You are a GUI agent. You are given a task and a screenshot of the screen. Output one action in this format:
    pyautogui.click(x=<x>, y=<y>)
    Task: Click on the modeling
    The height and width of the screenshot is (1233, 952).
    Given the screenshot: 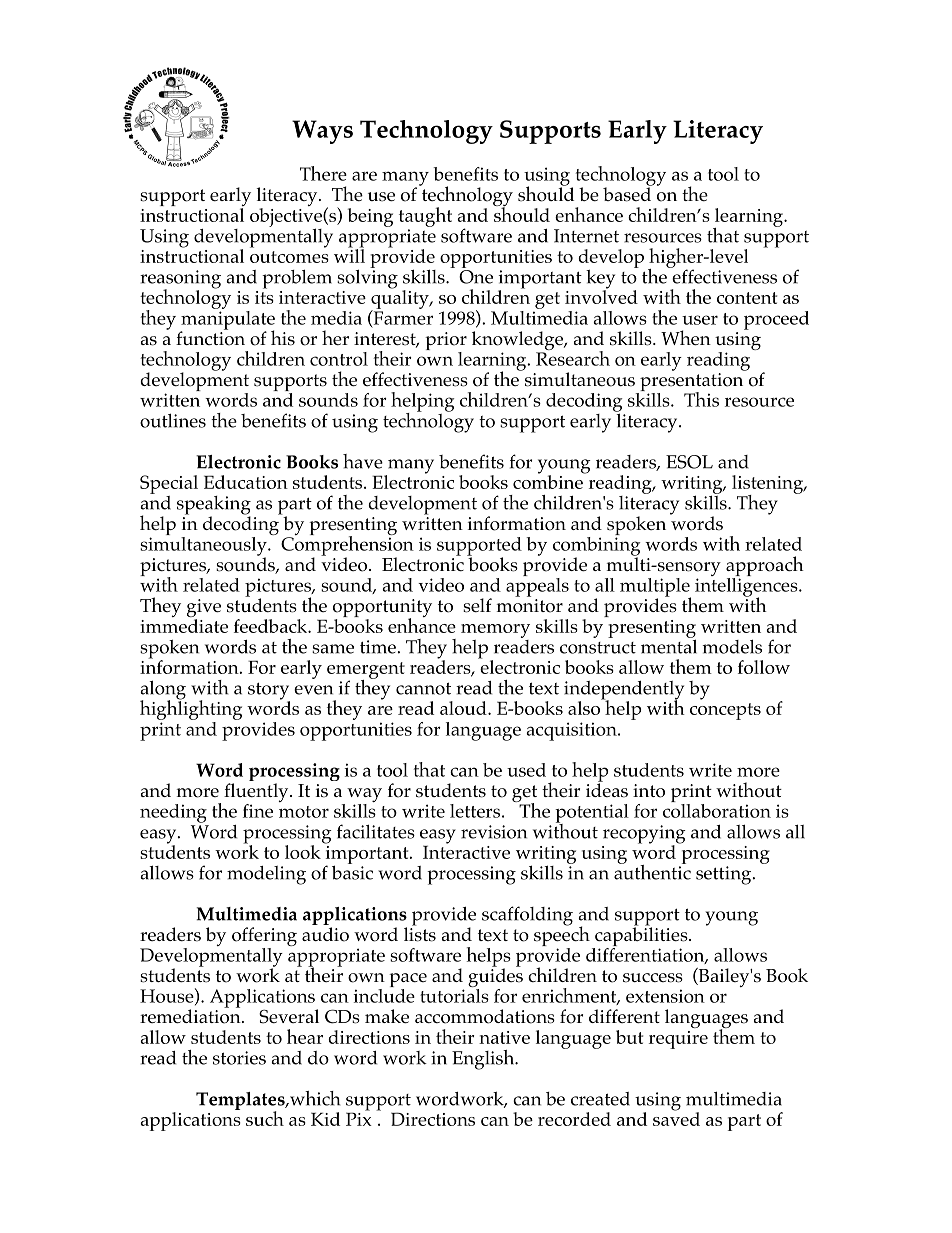 What is the action you would take?
    pyautogui.click(x=266, y=875)
